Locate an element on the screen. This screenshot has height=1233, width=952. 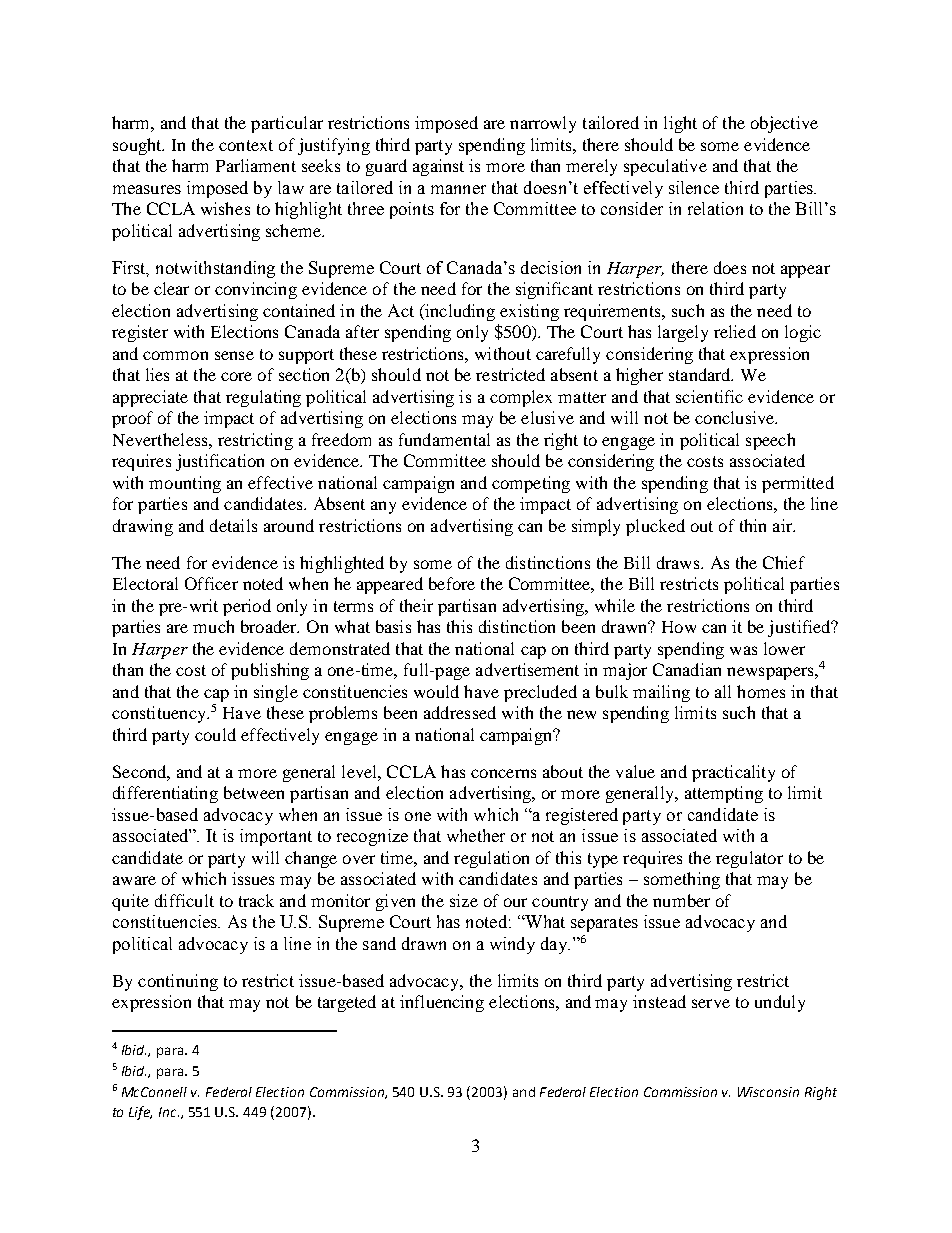
Life is located at coordinates (140, 1113).
